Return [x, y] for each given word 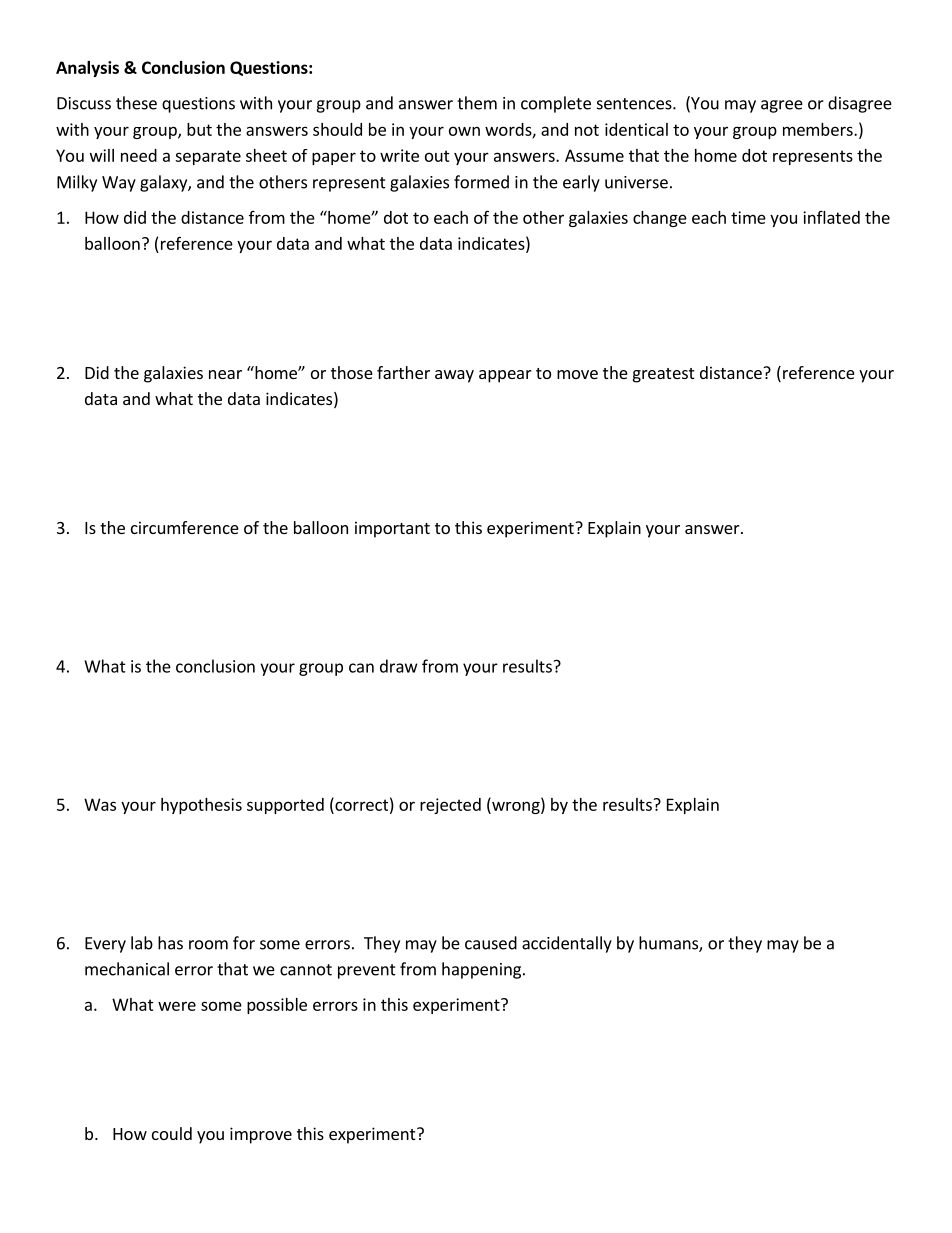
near [225, 374]
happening [483, 970]
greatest [663, 375]
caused [491, 943]
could [172, 1133]
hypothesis [201, 806]
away [454, 376]
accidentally [567, 944]
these [136, 103]
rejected [450, 806]
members [819, 129]
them [477, 103]
